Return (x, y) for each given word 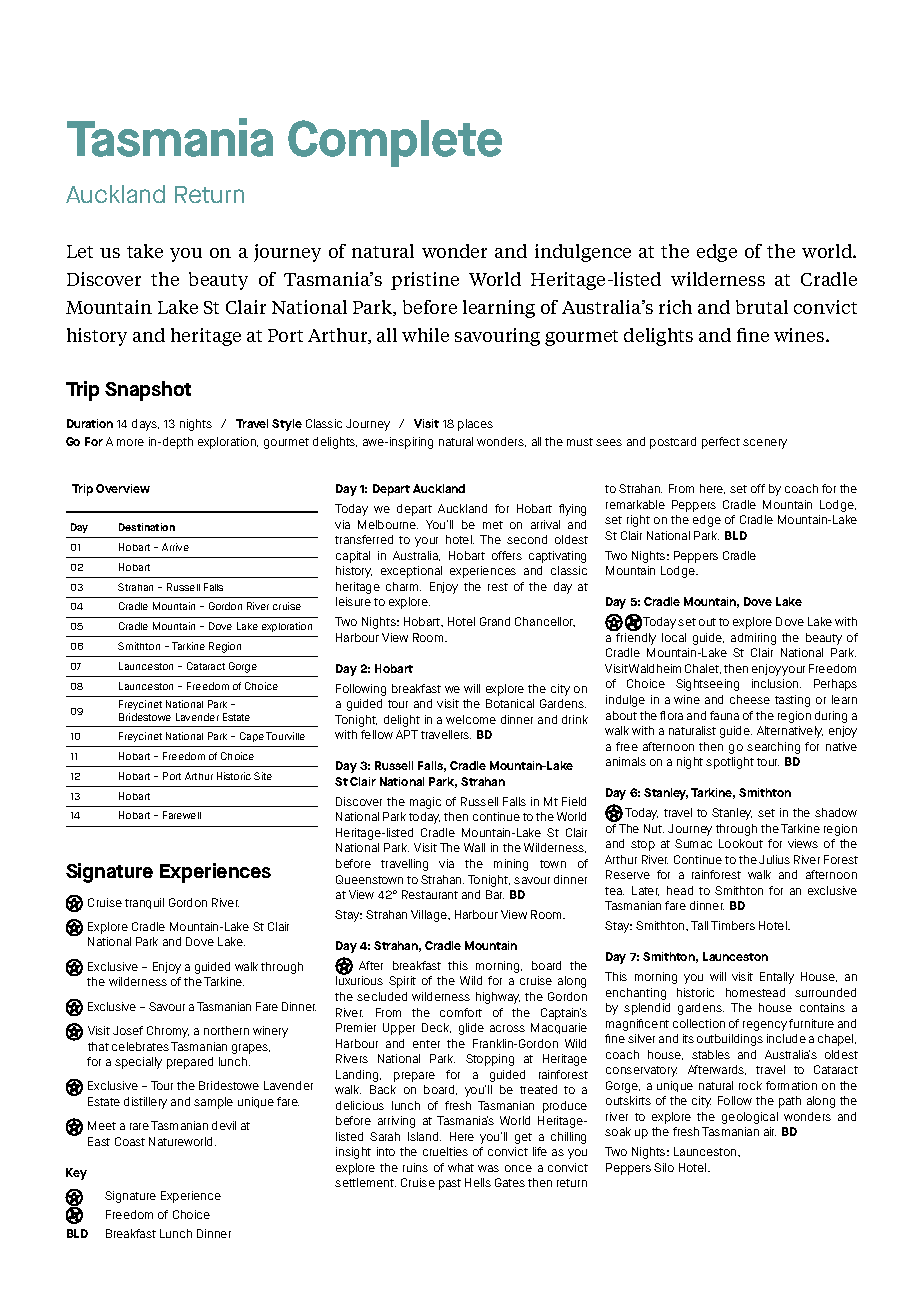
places (475, 425)
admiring (753, 639)
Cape (252, 737)
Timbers (733, 925)
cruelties (445, 1151)
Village (430, 916)
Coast (130, 1141)
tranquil (144, 903)
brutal (762, 307)
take (145, 251)
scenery (765, 444)
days (145, 425)
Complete (395, 143)
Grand (495, 621)
